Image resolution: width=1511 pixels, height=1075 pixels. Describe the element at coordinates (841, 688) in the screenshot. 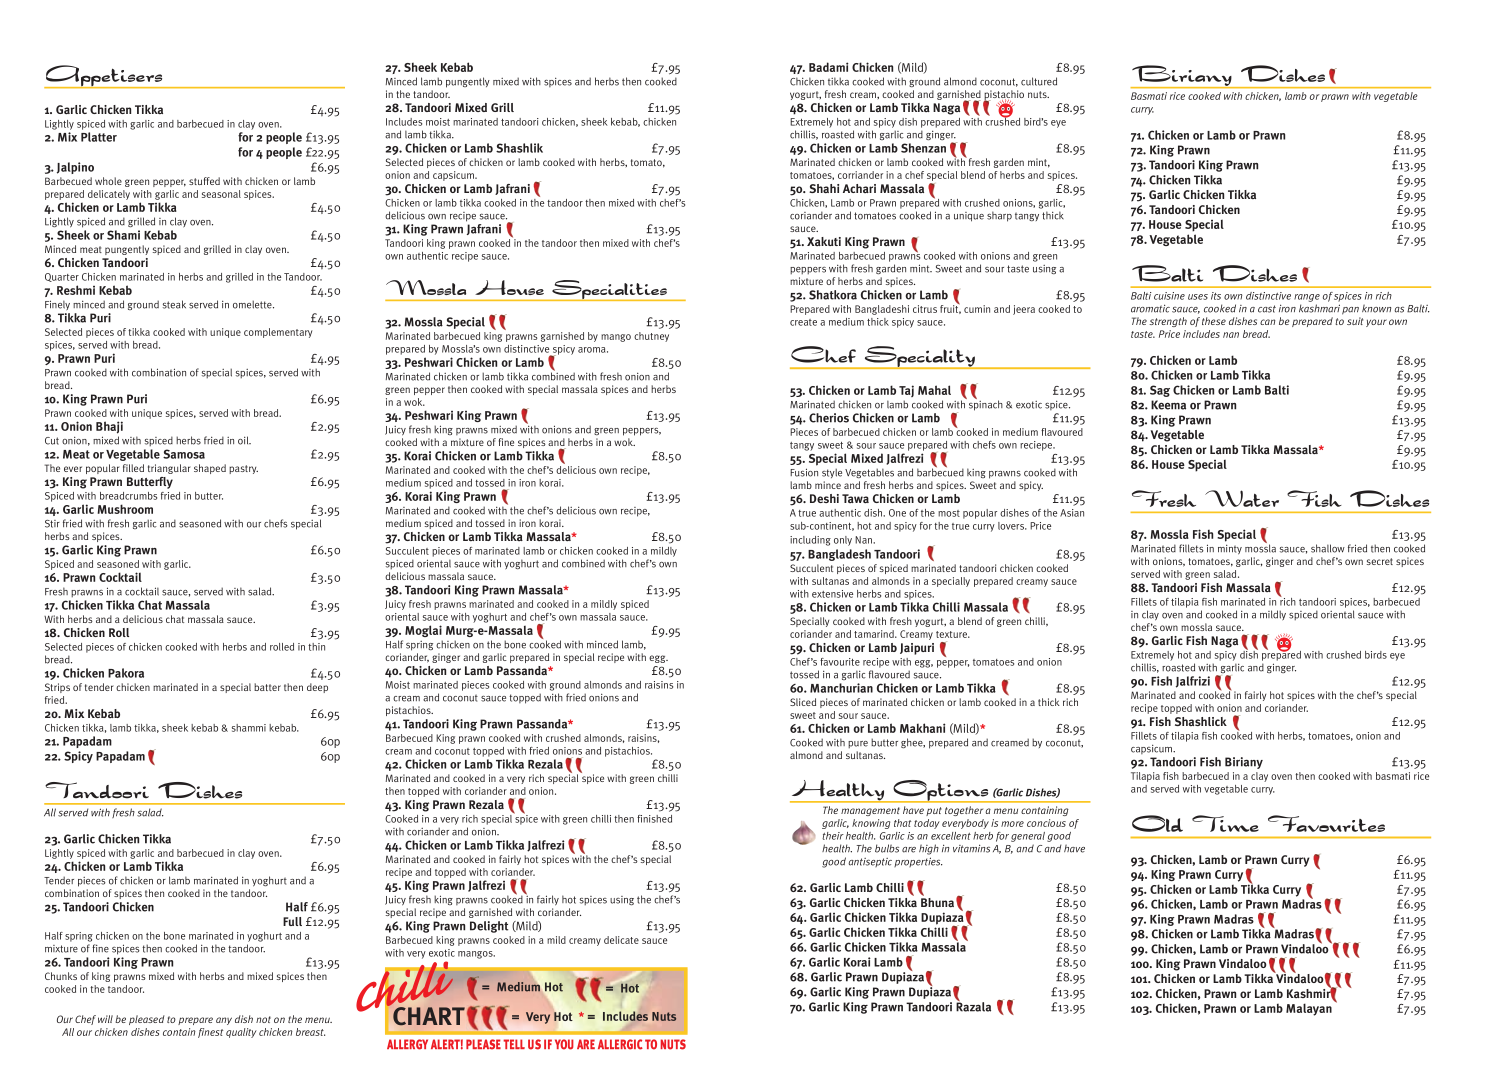

I see `Manchurian` at that location.
